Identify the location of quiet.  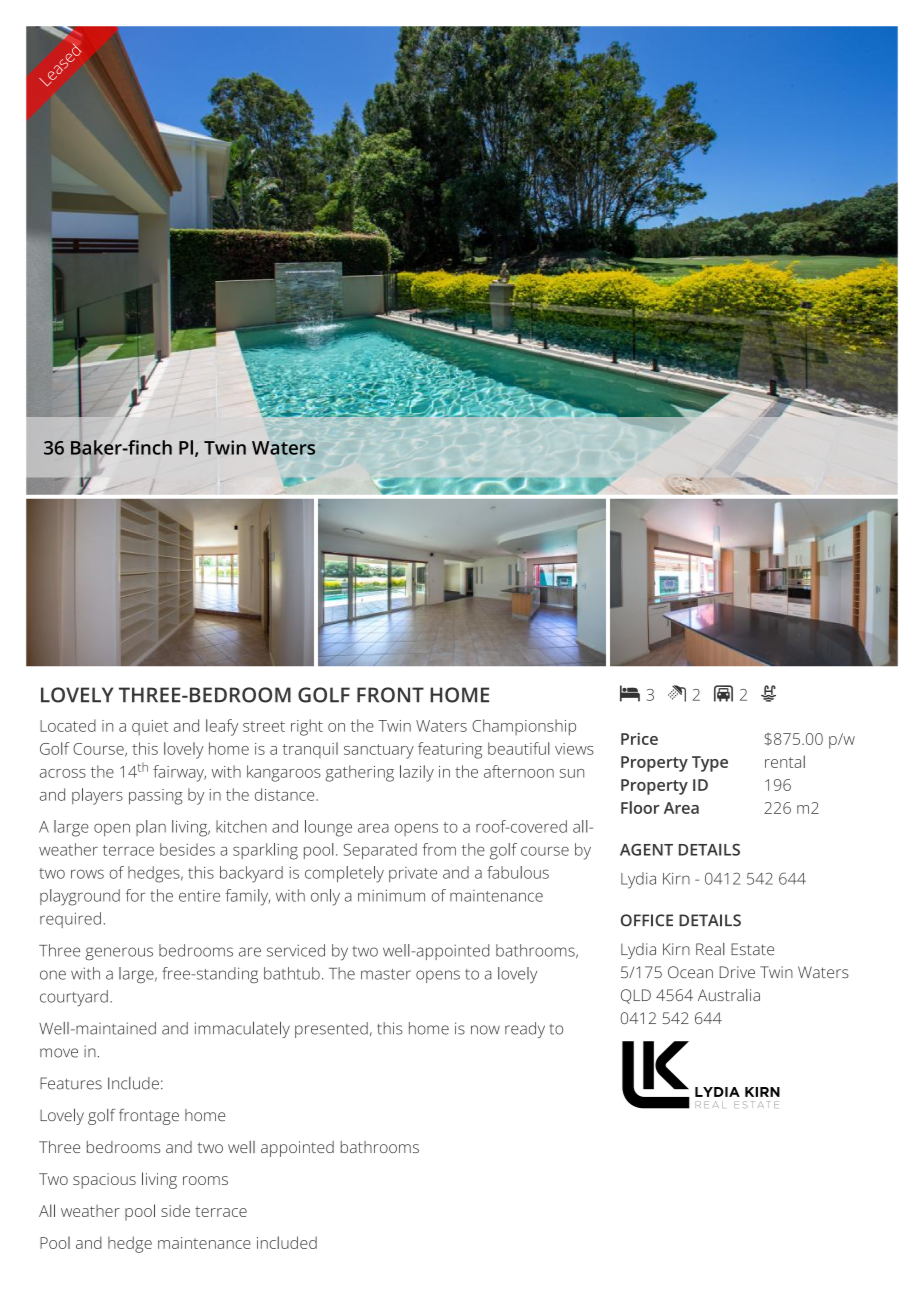
(150, 727).
